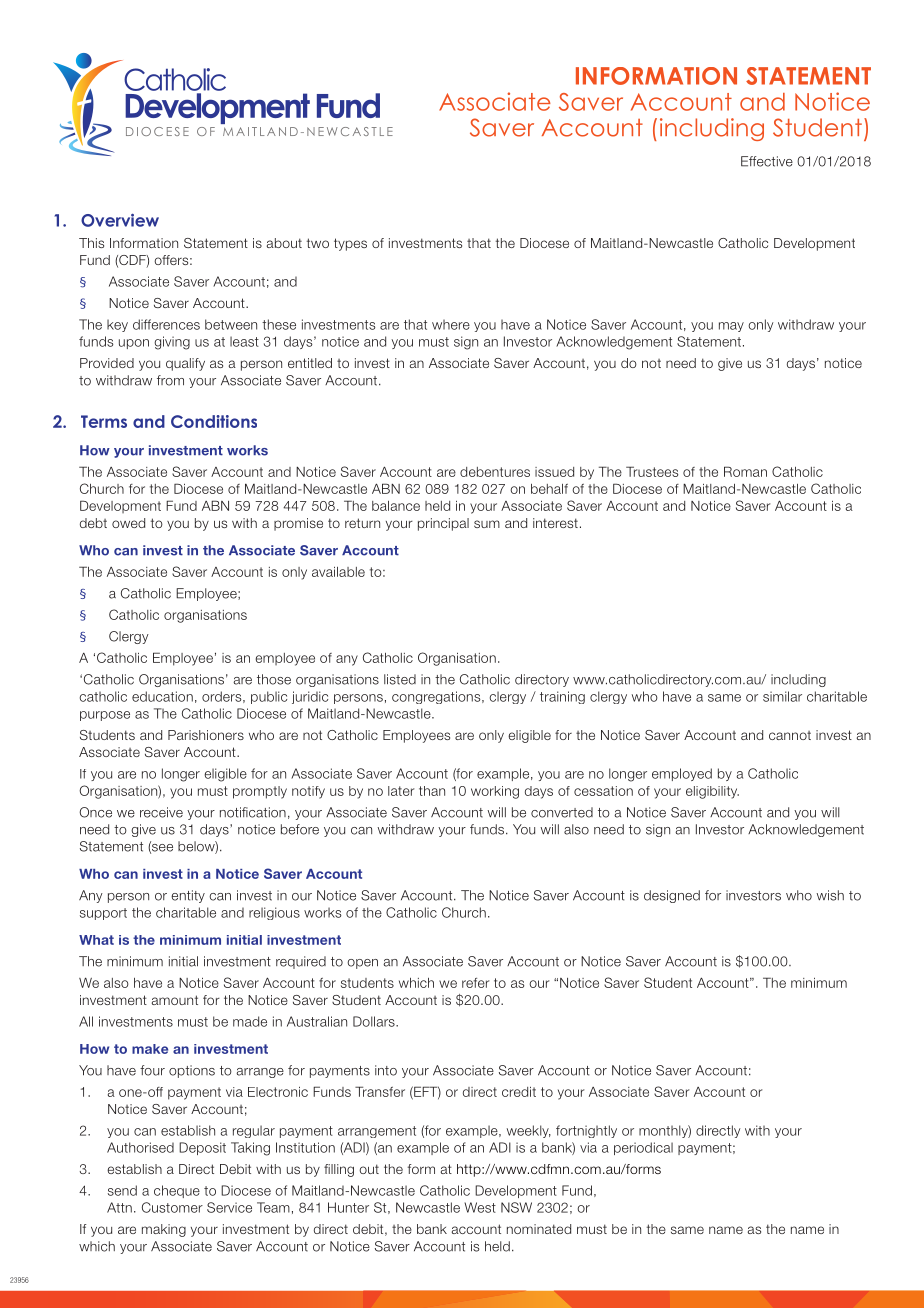 Image resolution: width=924 pixels, height=1308 pixels. Describe the element at coordinates (400, 679) in the screenshot. I see `listed` at that location.
